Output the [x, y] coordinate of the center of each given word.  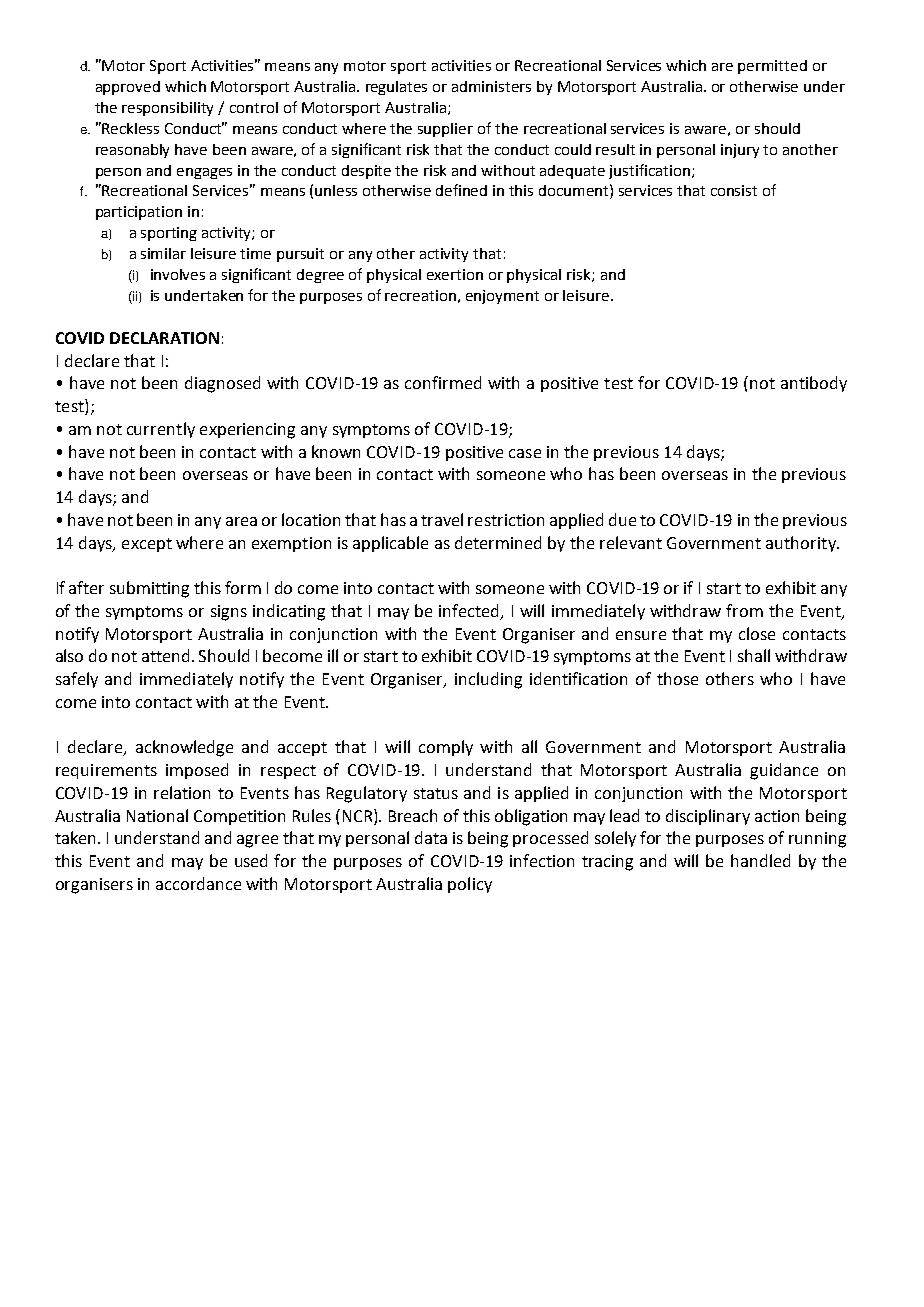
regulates [396, 88]
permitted [772, 67]
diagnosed [222, 384]
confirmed [443, 382]
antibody [814, 384]
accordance [198, 883]
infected [468, 610]
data [431, 837]
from [744, 610]
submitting [149, 589]
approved [128, 88]
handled [760, 860]
